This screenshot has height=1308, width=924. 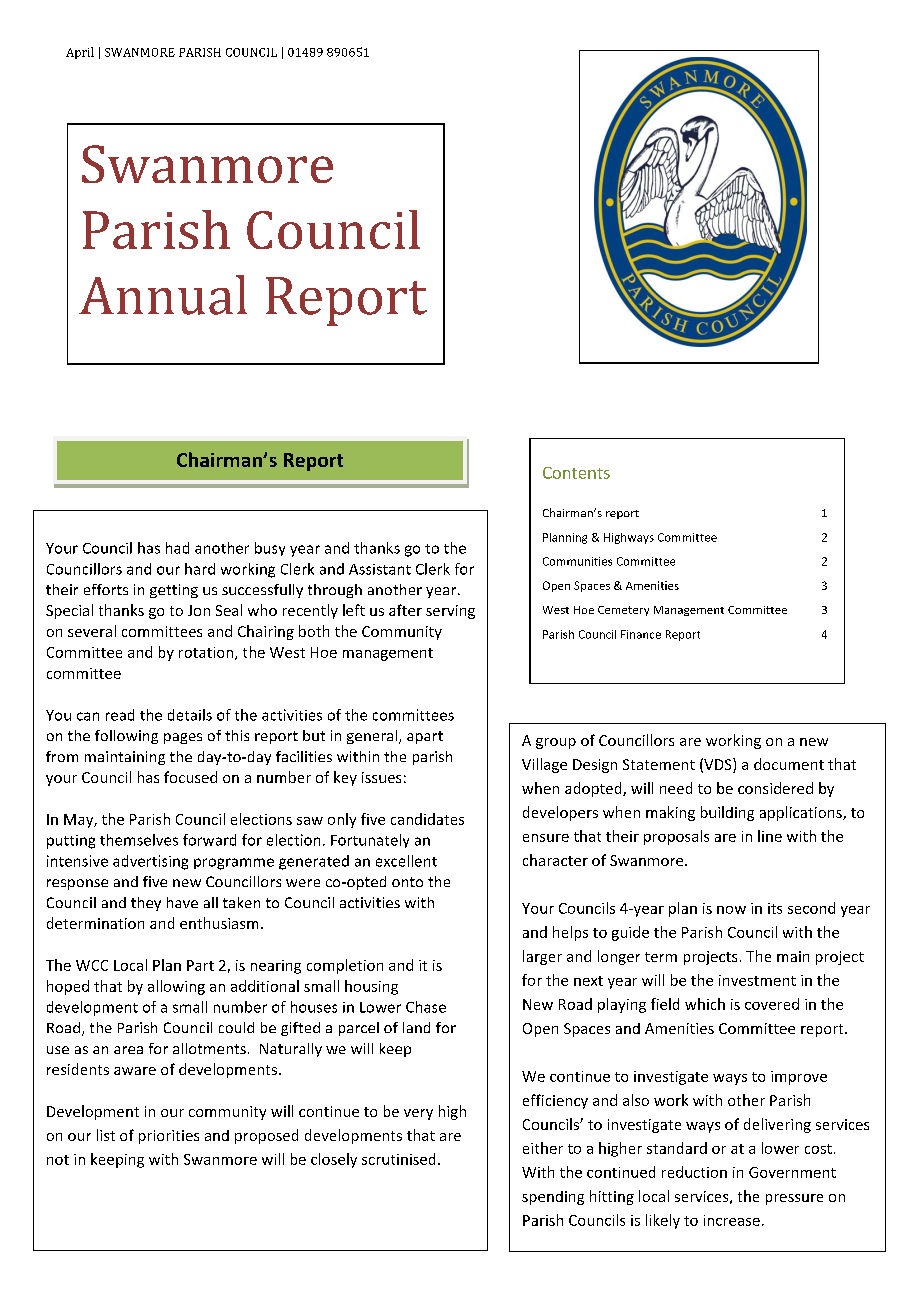 I want to click on reduction, so click(x=694, y=1172).
